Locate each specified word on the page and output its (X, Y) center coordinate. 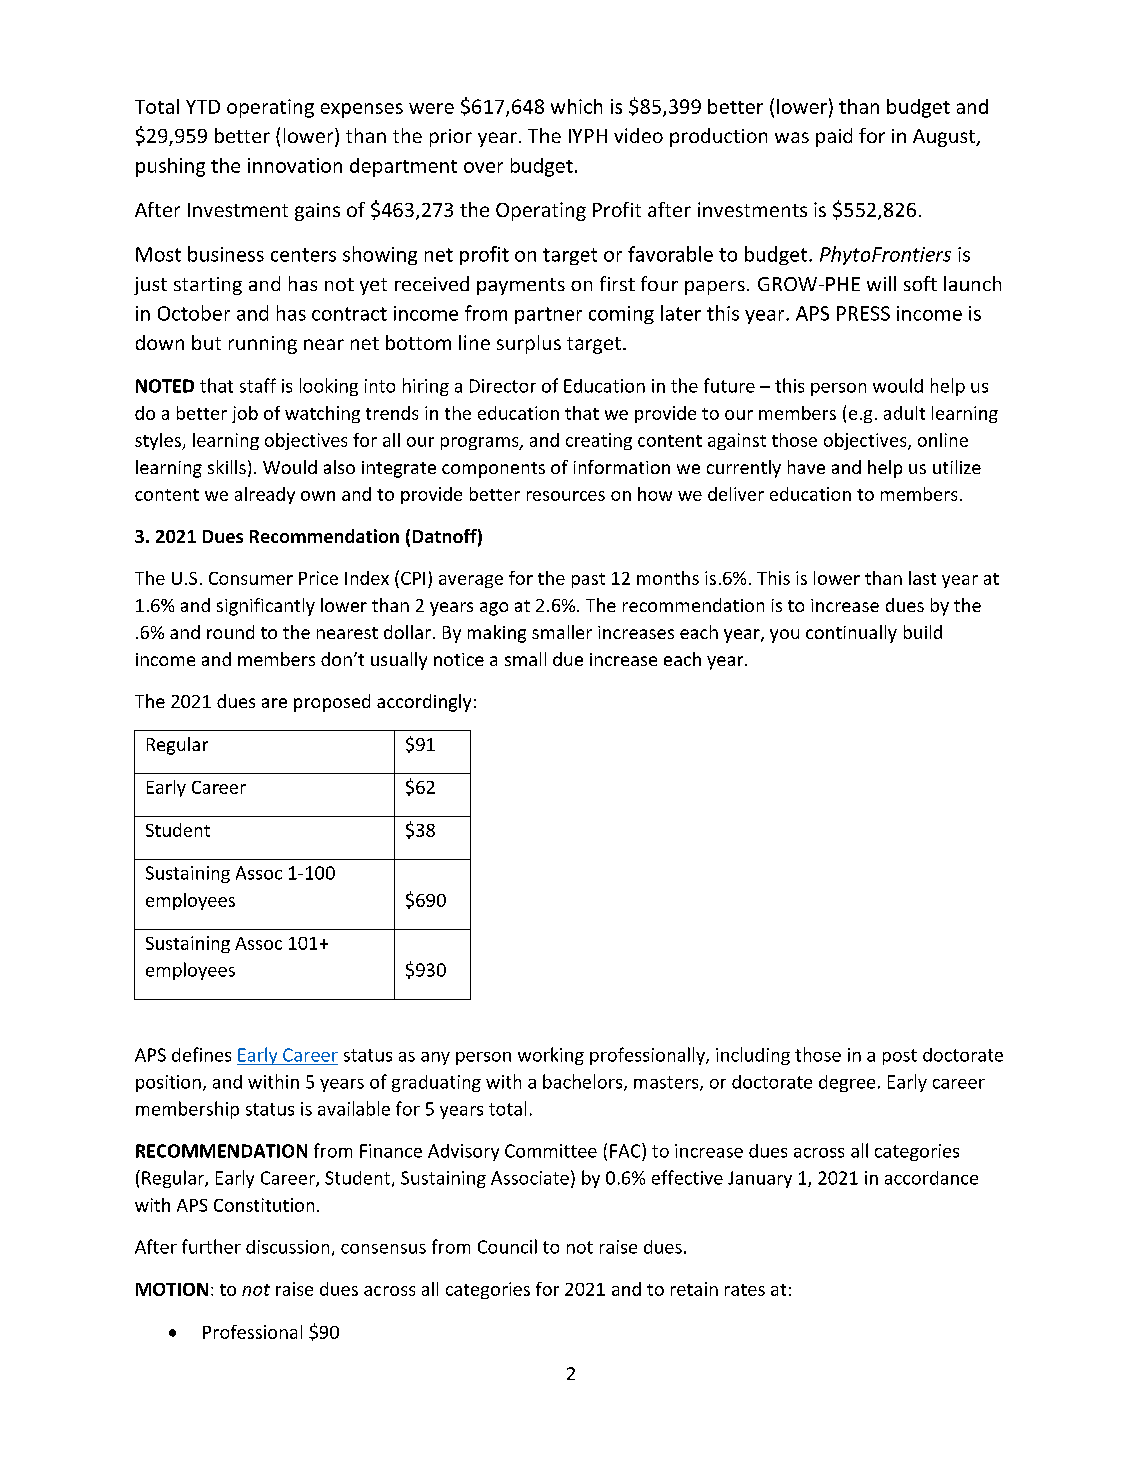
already (265, 495)
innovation (295, 165)
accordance (931, 1178)
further (211, 1246)
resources (566, 496)
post (900, 1057)
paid (834, 137)
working (551, 1056)
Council (507, 1246)
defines (201, 1054)
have (806, 467)
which (576, 106)
